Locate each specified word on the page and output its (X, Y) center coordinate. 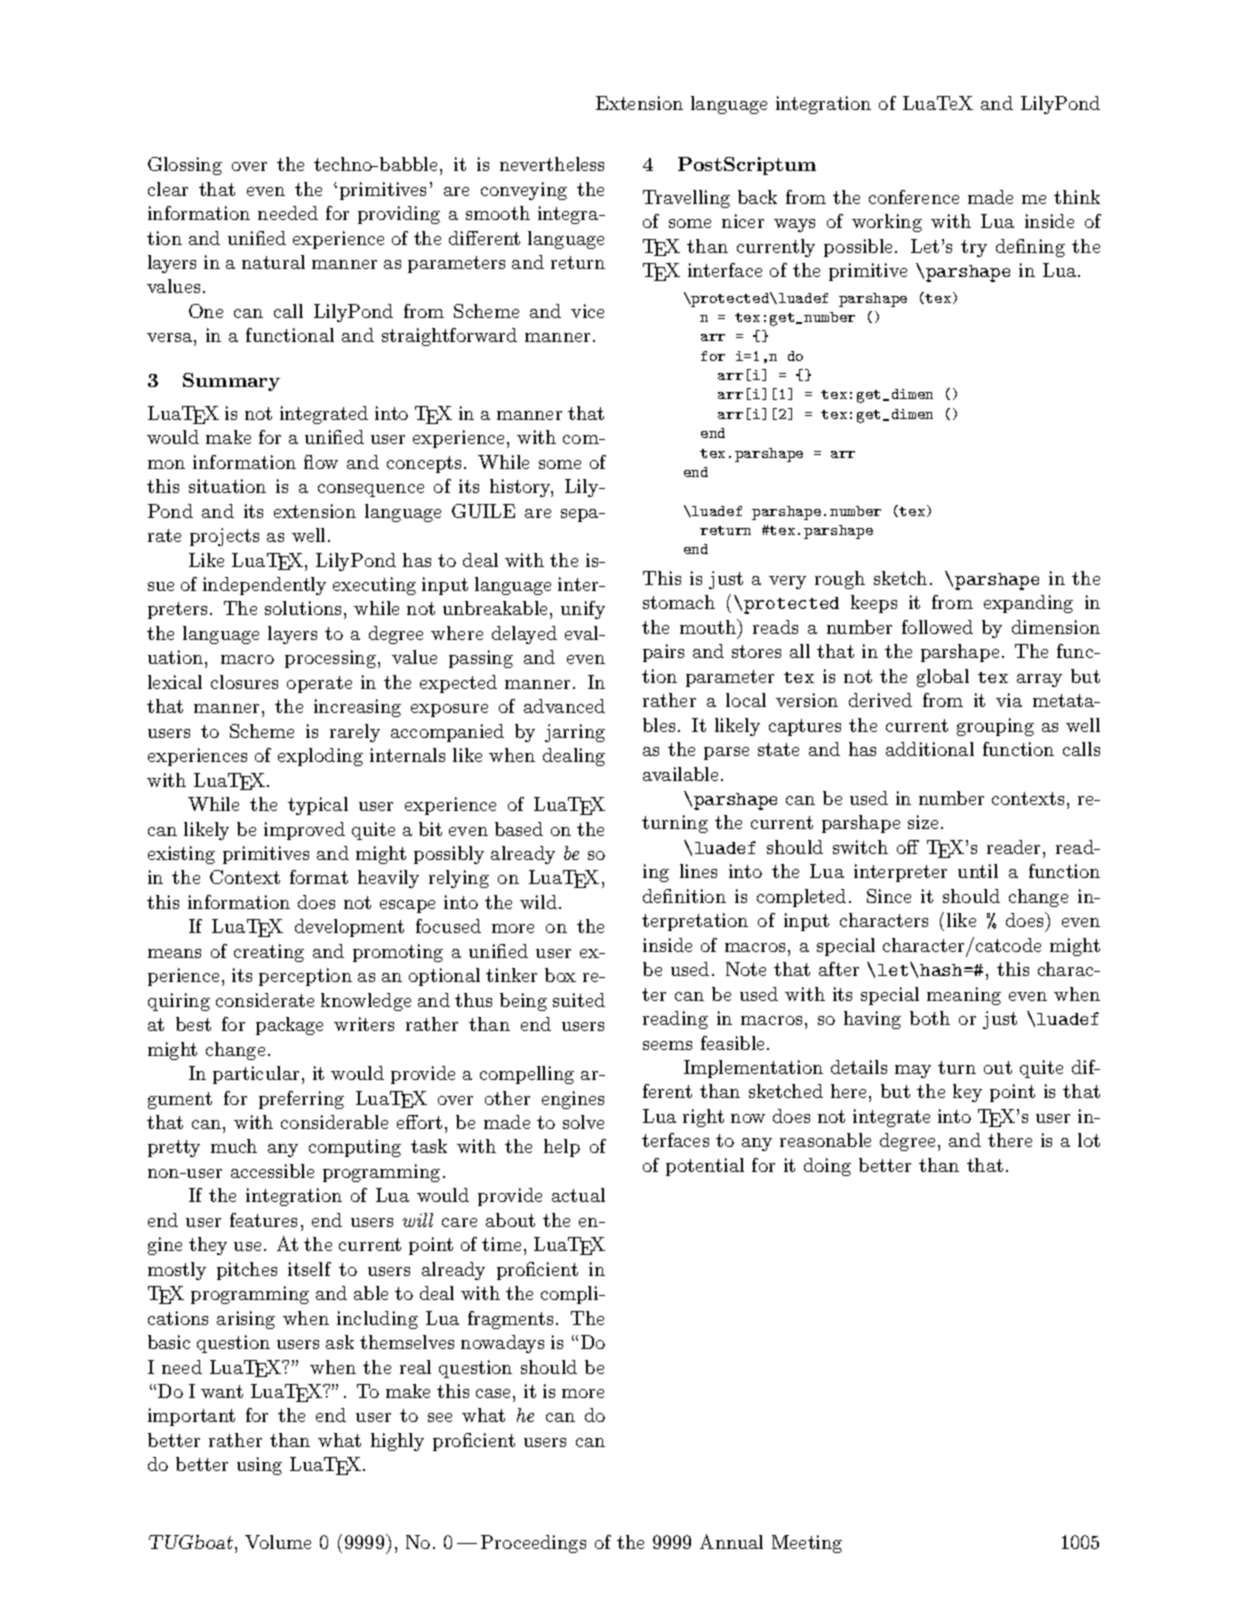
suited (579, 1000)
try (974, 248)
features (263, 1220)
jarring (575, 733)
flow (321, 462)
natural (273, 262)
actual (578, 1195)
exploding (320, 757)
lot (1089, 1140)
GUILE (483, 511)
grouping (995, 727)
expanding (1028, 604)
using (259, 1466)
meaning (964, 996)
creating (269, 953)
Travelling (686, 199)
